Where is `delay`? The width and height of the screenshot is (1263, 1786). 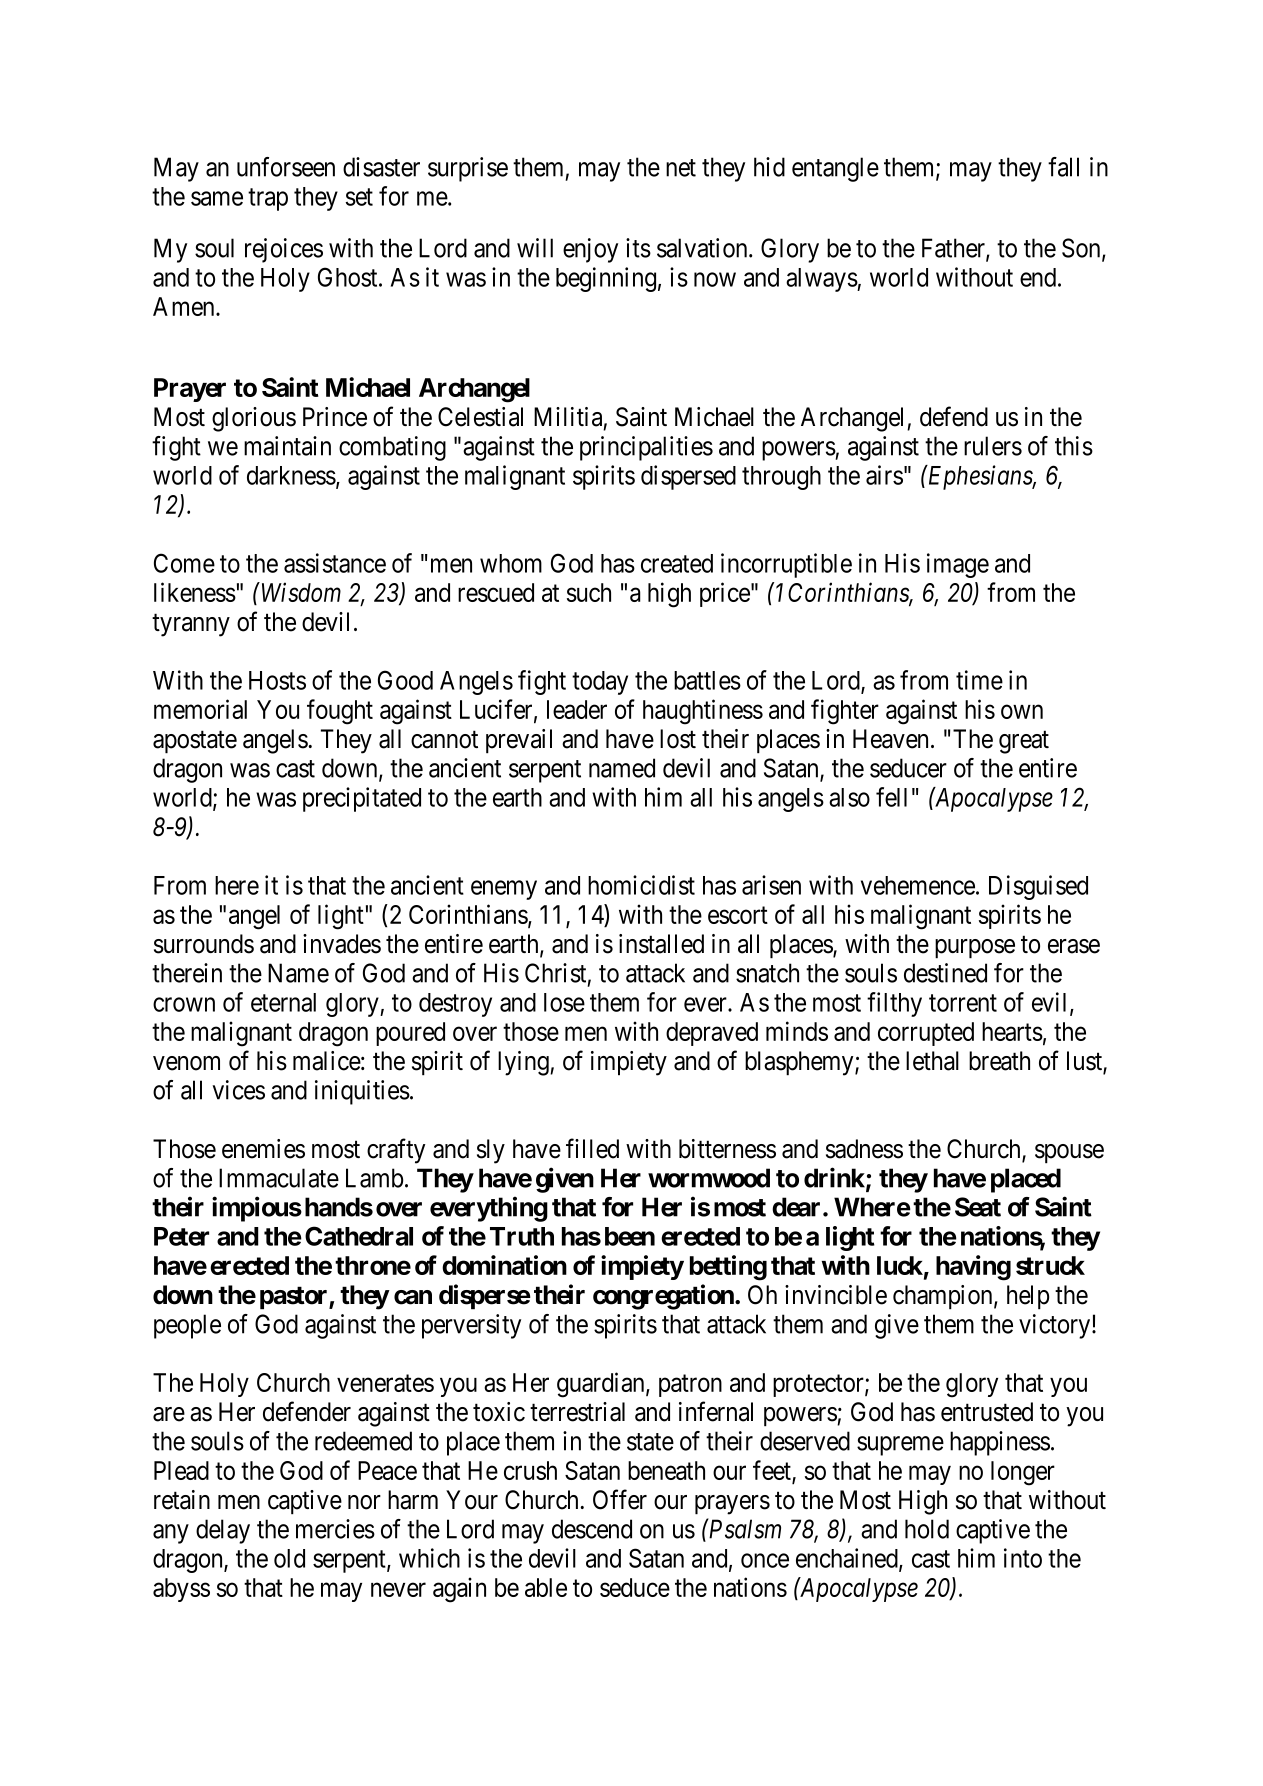 delay is located at coordinates (223, 1531).
